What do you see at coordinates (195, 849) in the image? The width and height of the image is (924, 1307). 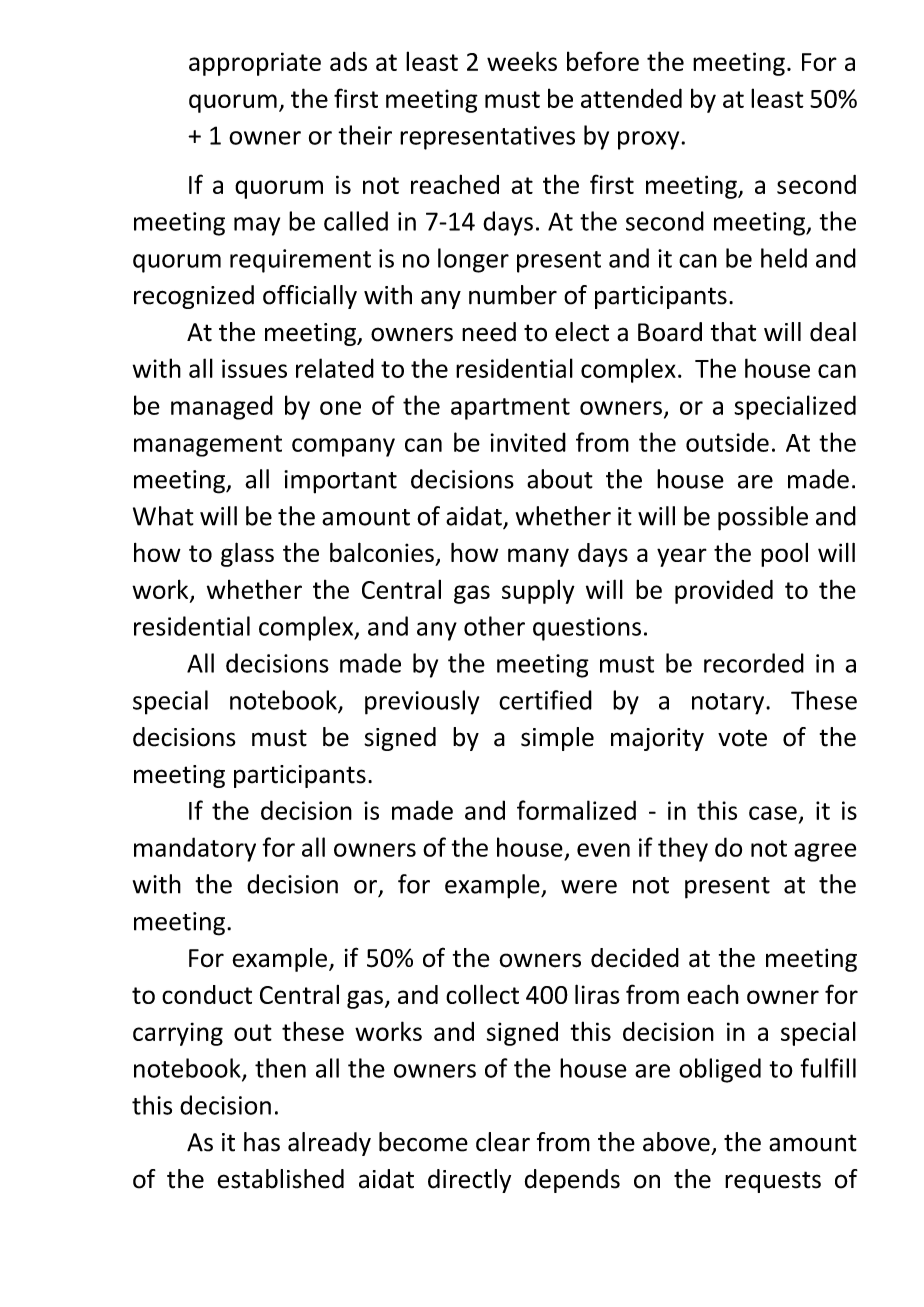 I see `mandatory` at bounding box center [195, 849].
